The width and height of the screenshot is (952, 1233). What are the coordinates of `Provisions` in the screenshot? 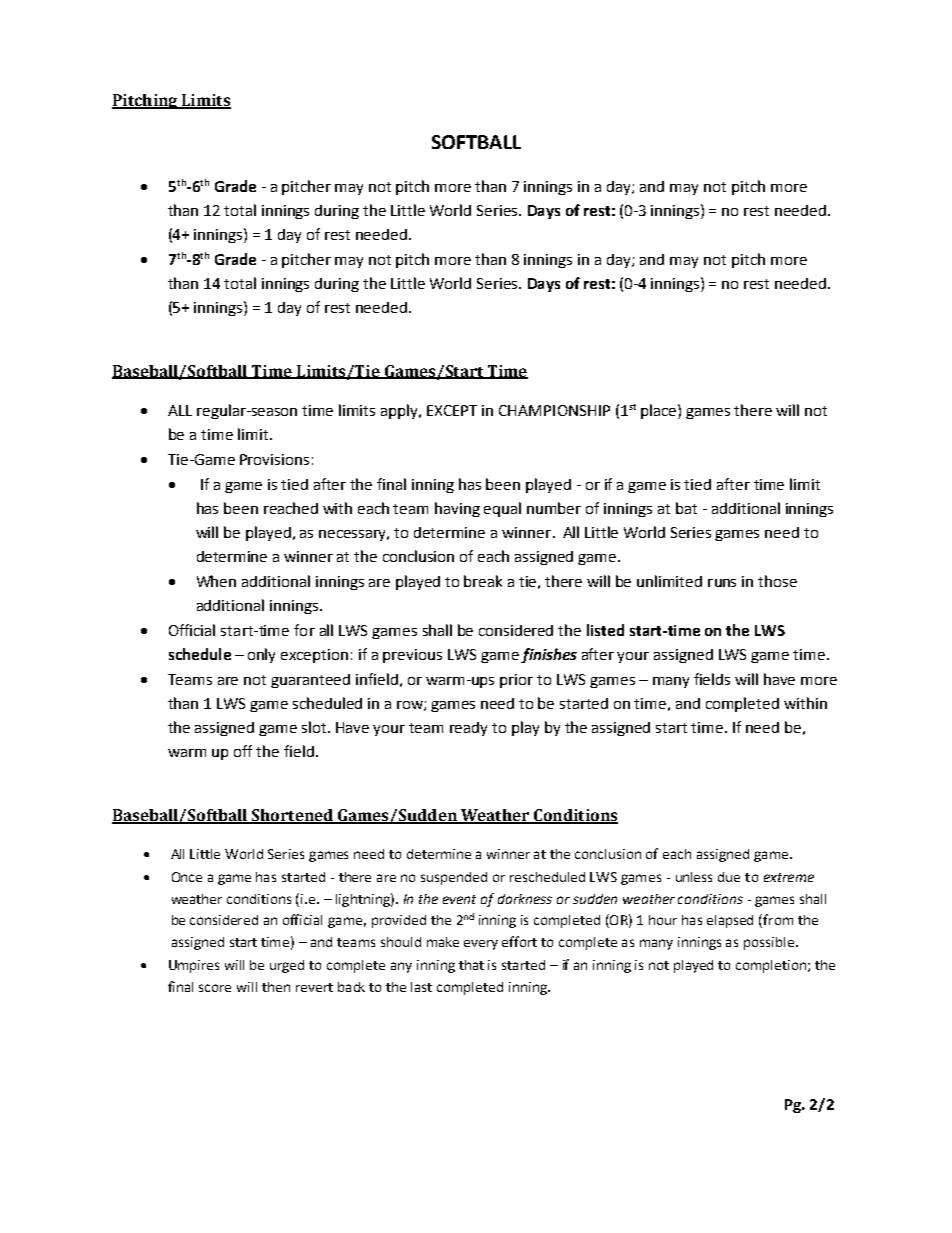 It's located at (274, 459).
